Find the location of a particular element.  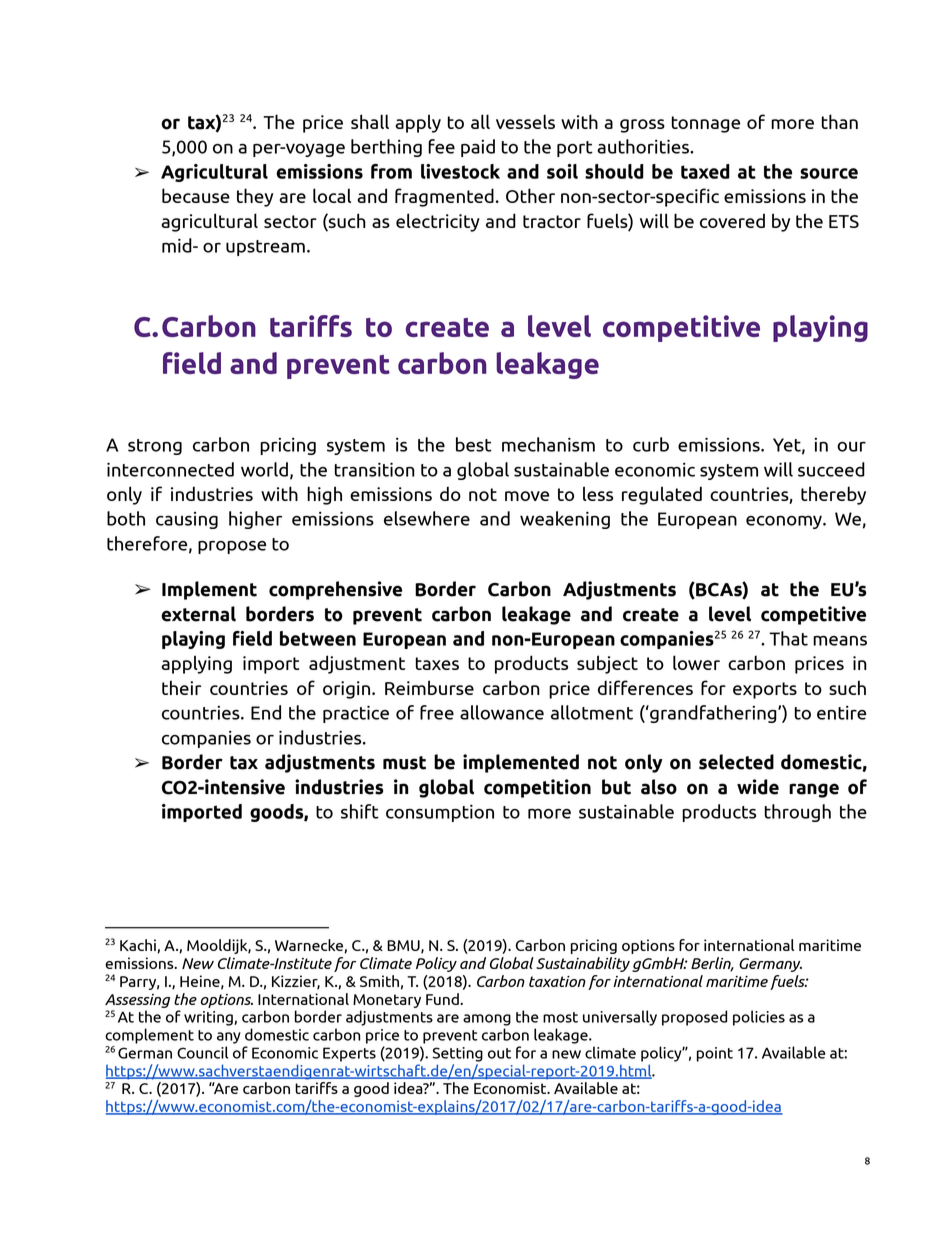

taxed is located at coordinates (705, 171).
